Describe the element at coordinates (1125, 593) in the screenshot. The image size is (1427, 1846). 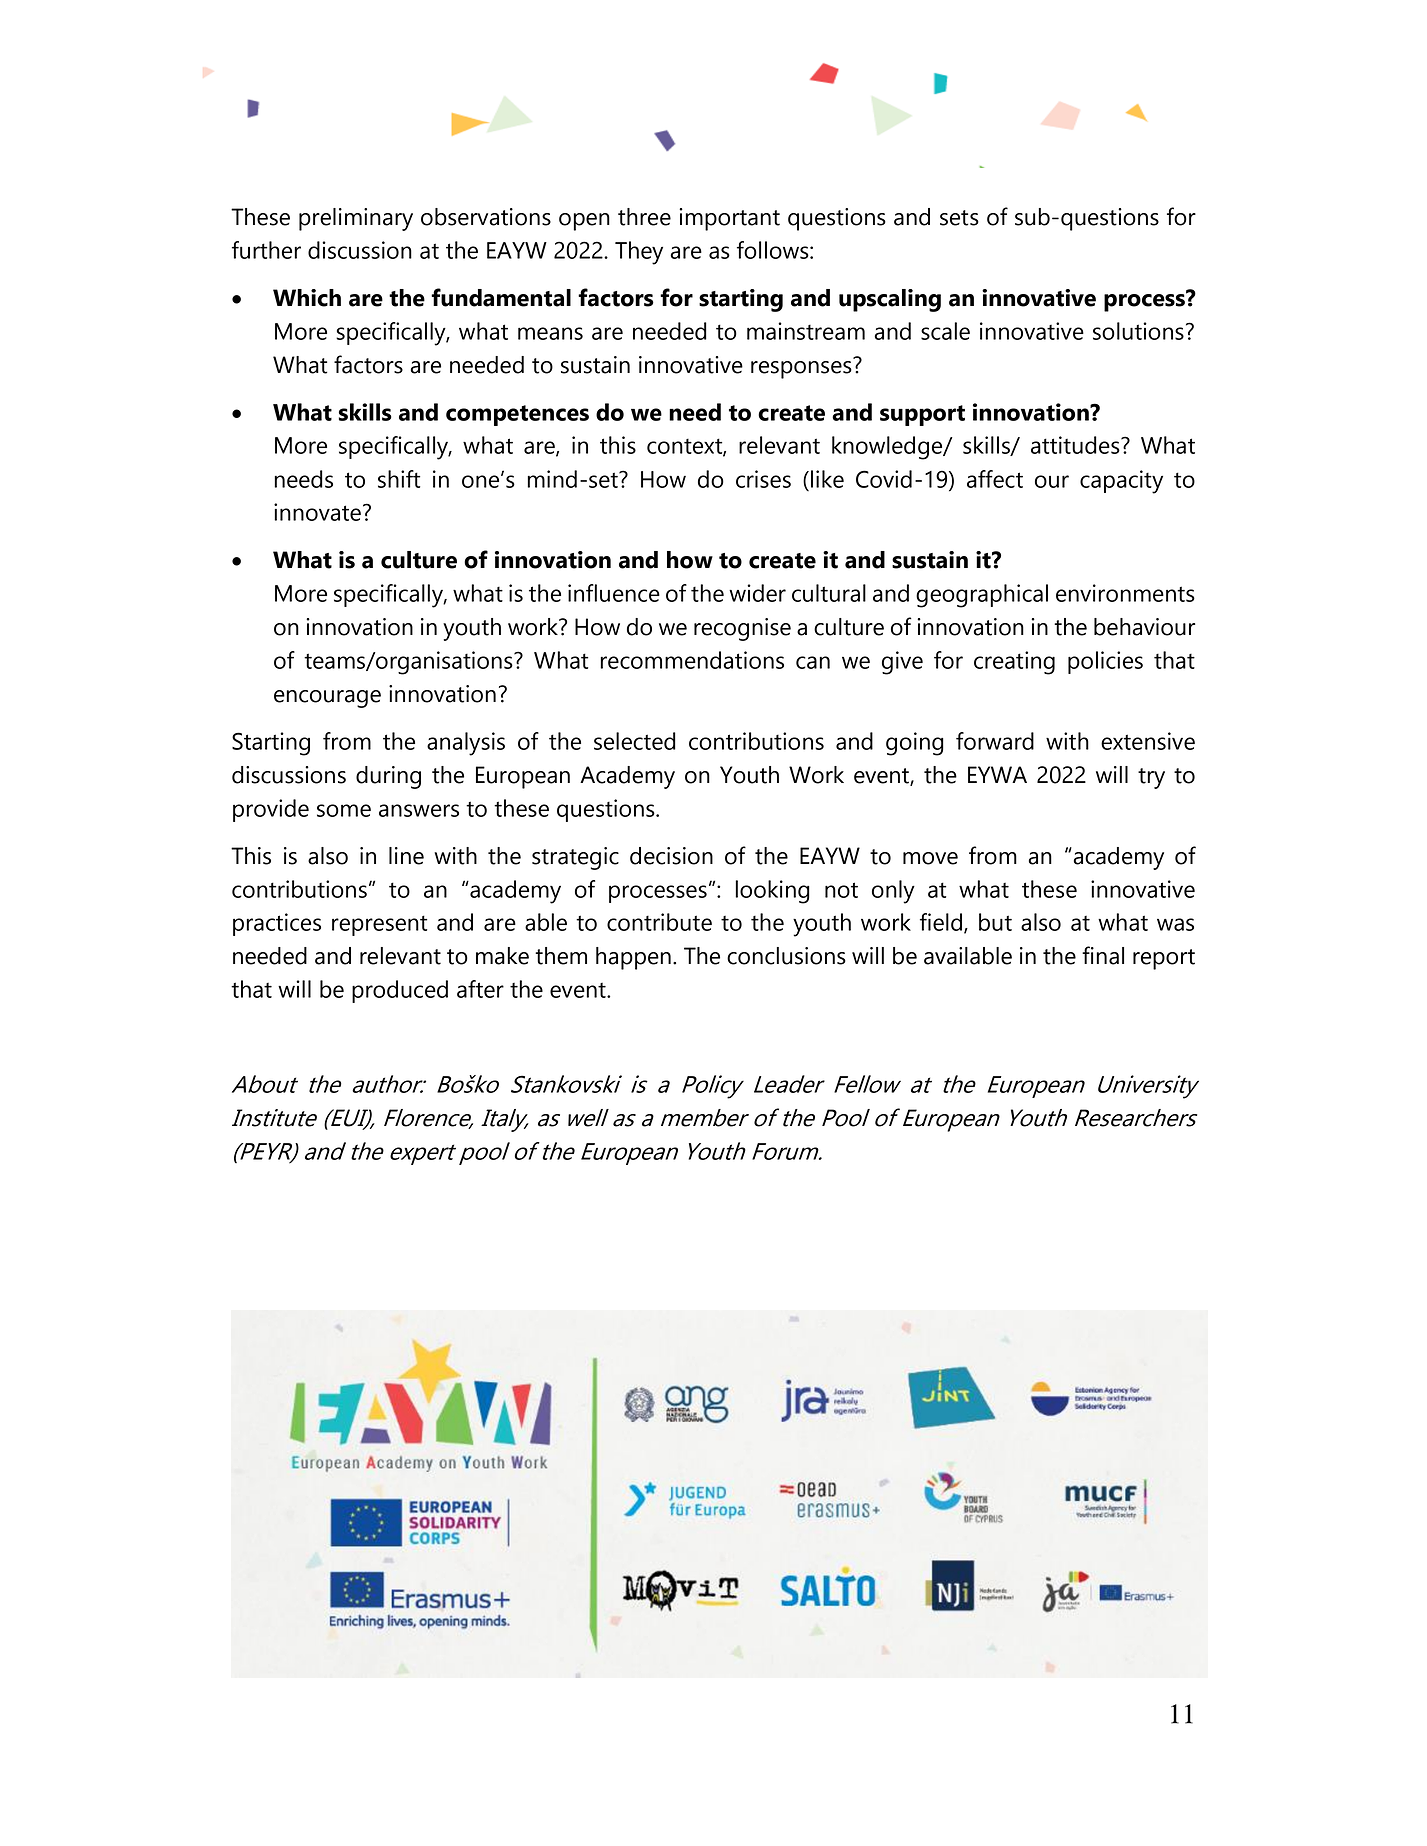
I see `environments` at that location.
